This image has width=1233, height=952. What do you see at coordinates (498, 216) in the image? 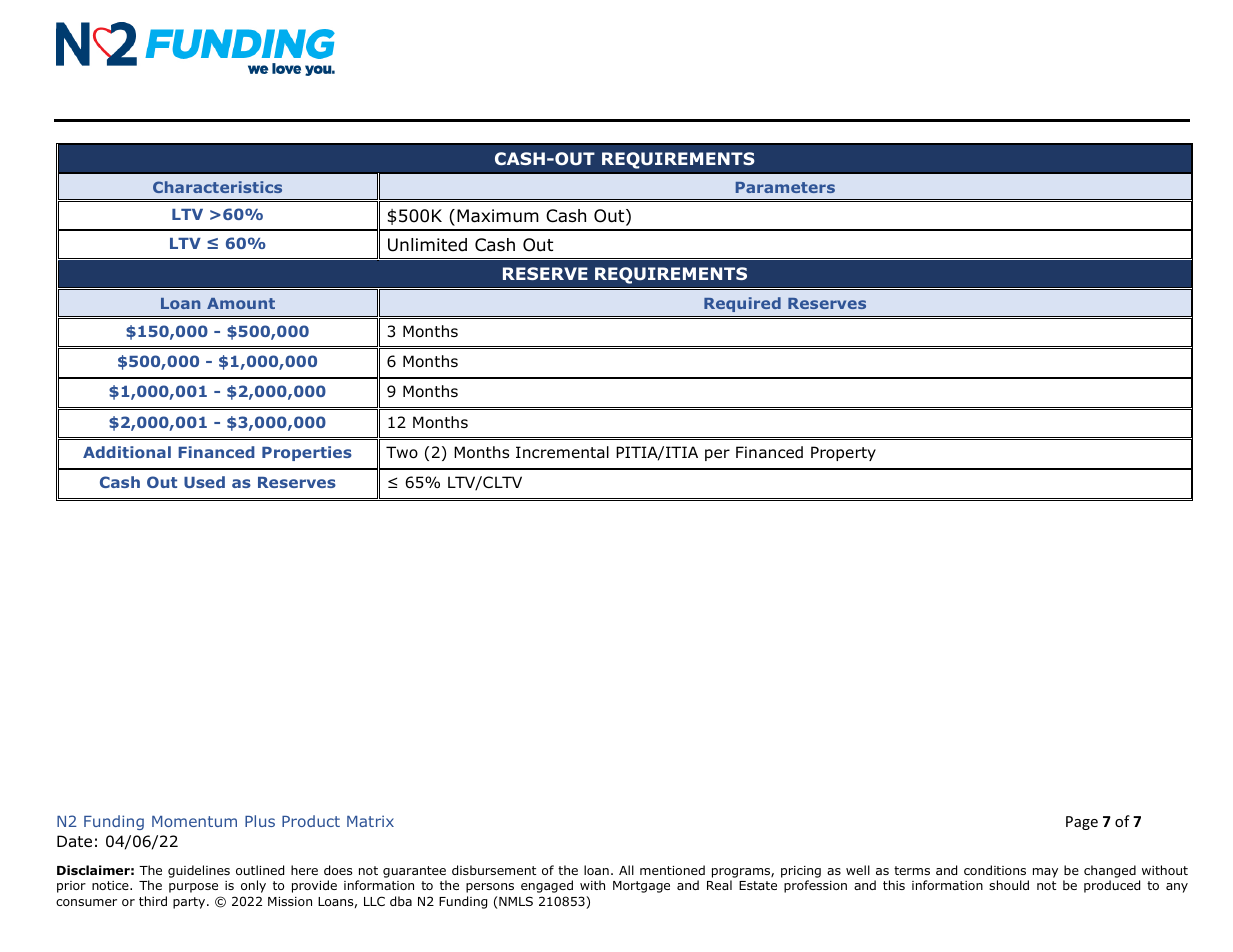
I see `Maximum` at bounding box center [498, 216].
